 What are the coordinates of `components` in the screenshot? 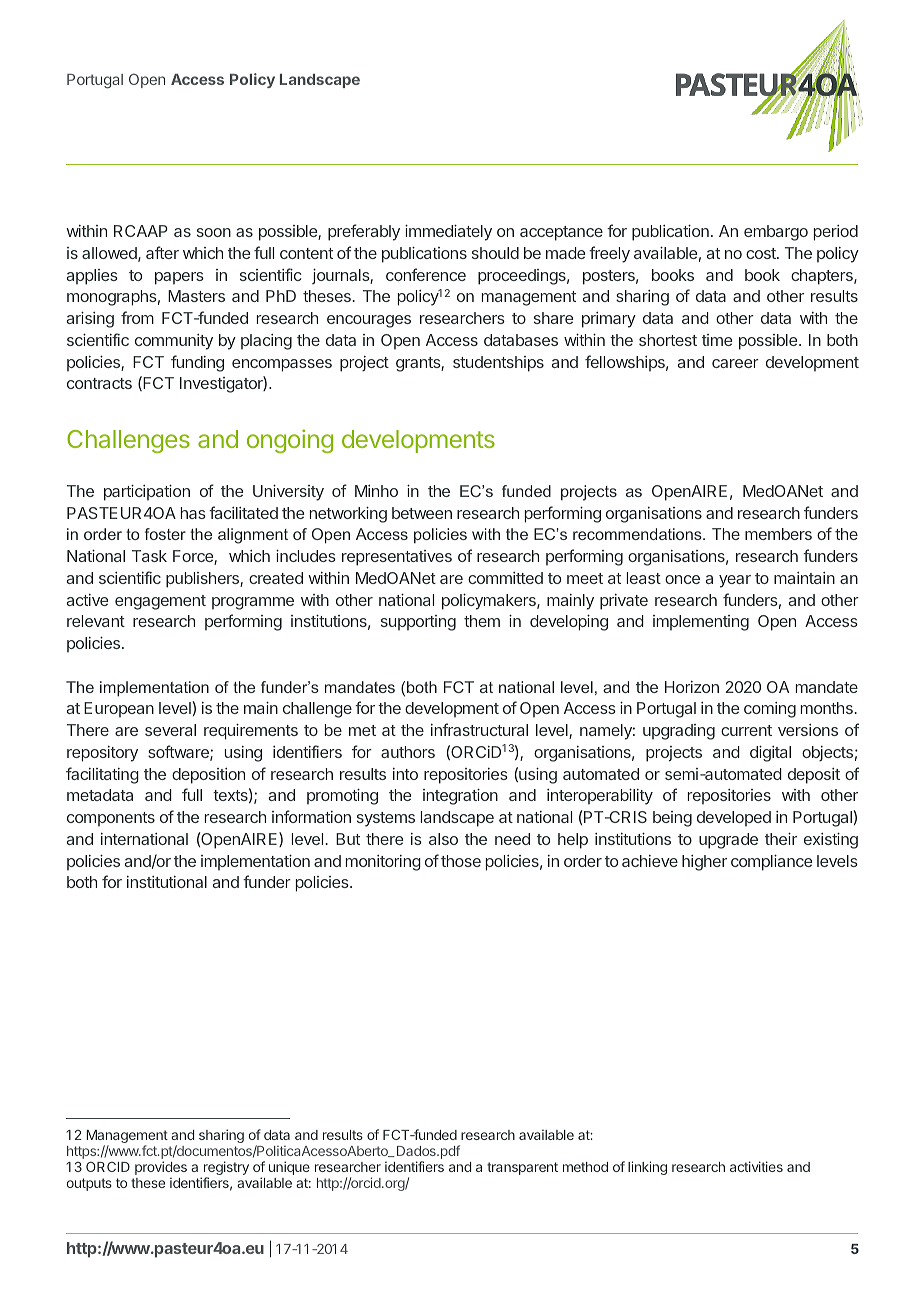 It's located at (111, 819).
